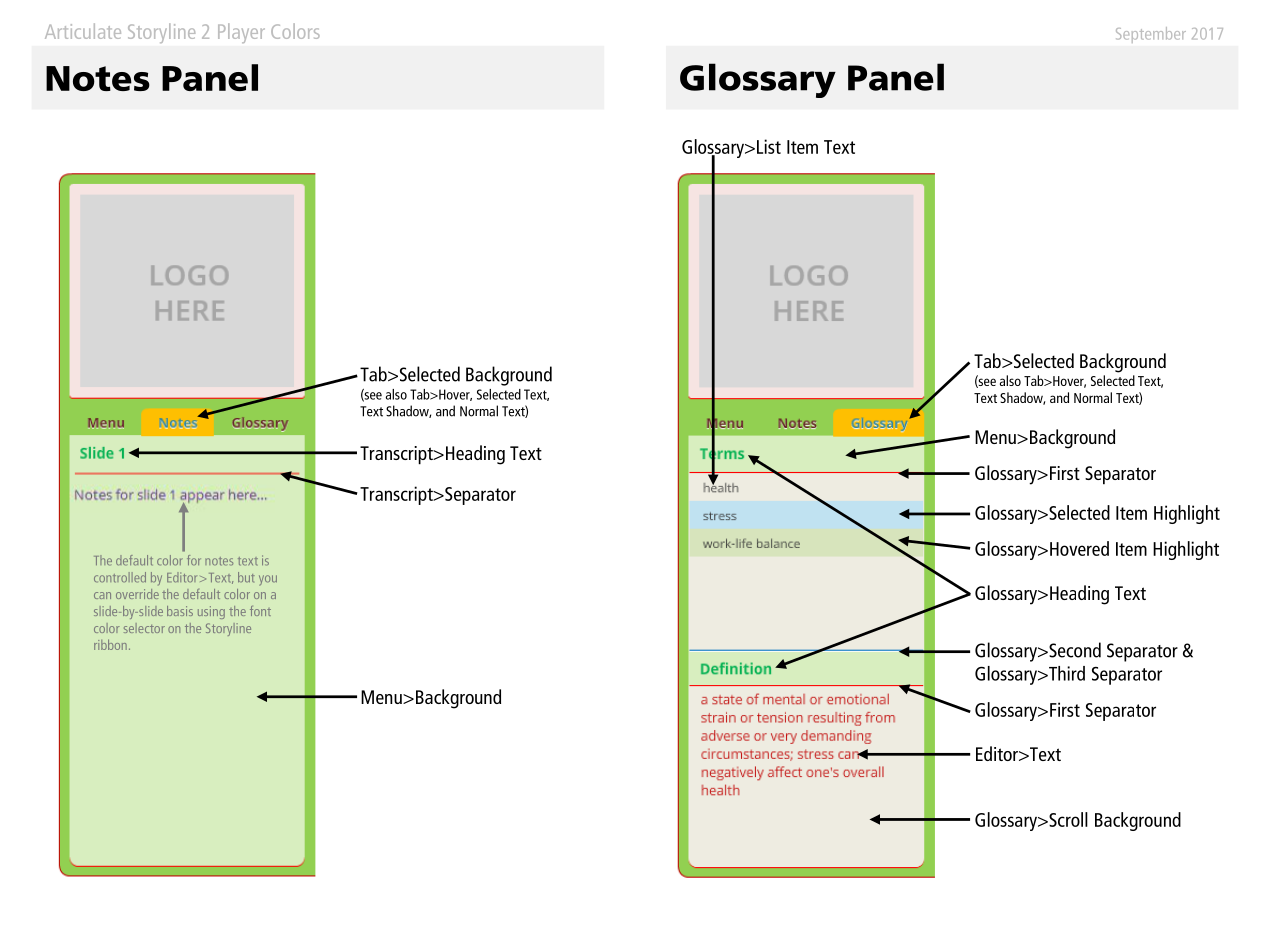  Describe the element at coordinates (180, 611) in the screenshot. I see `basis` at that location.
